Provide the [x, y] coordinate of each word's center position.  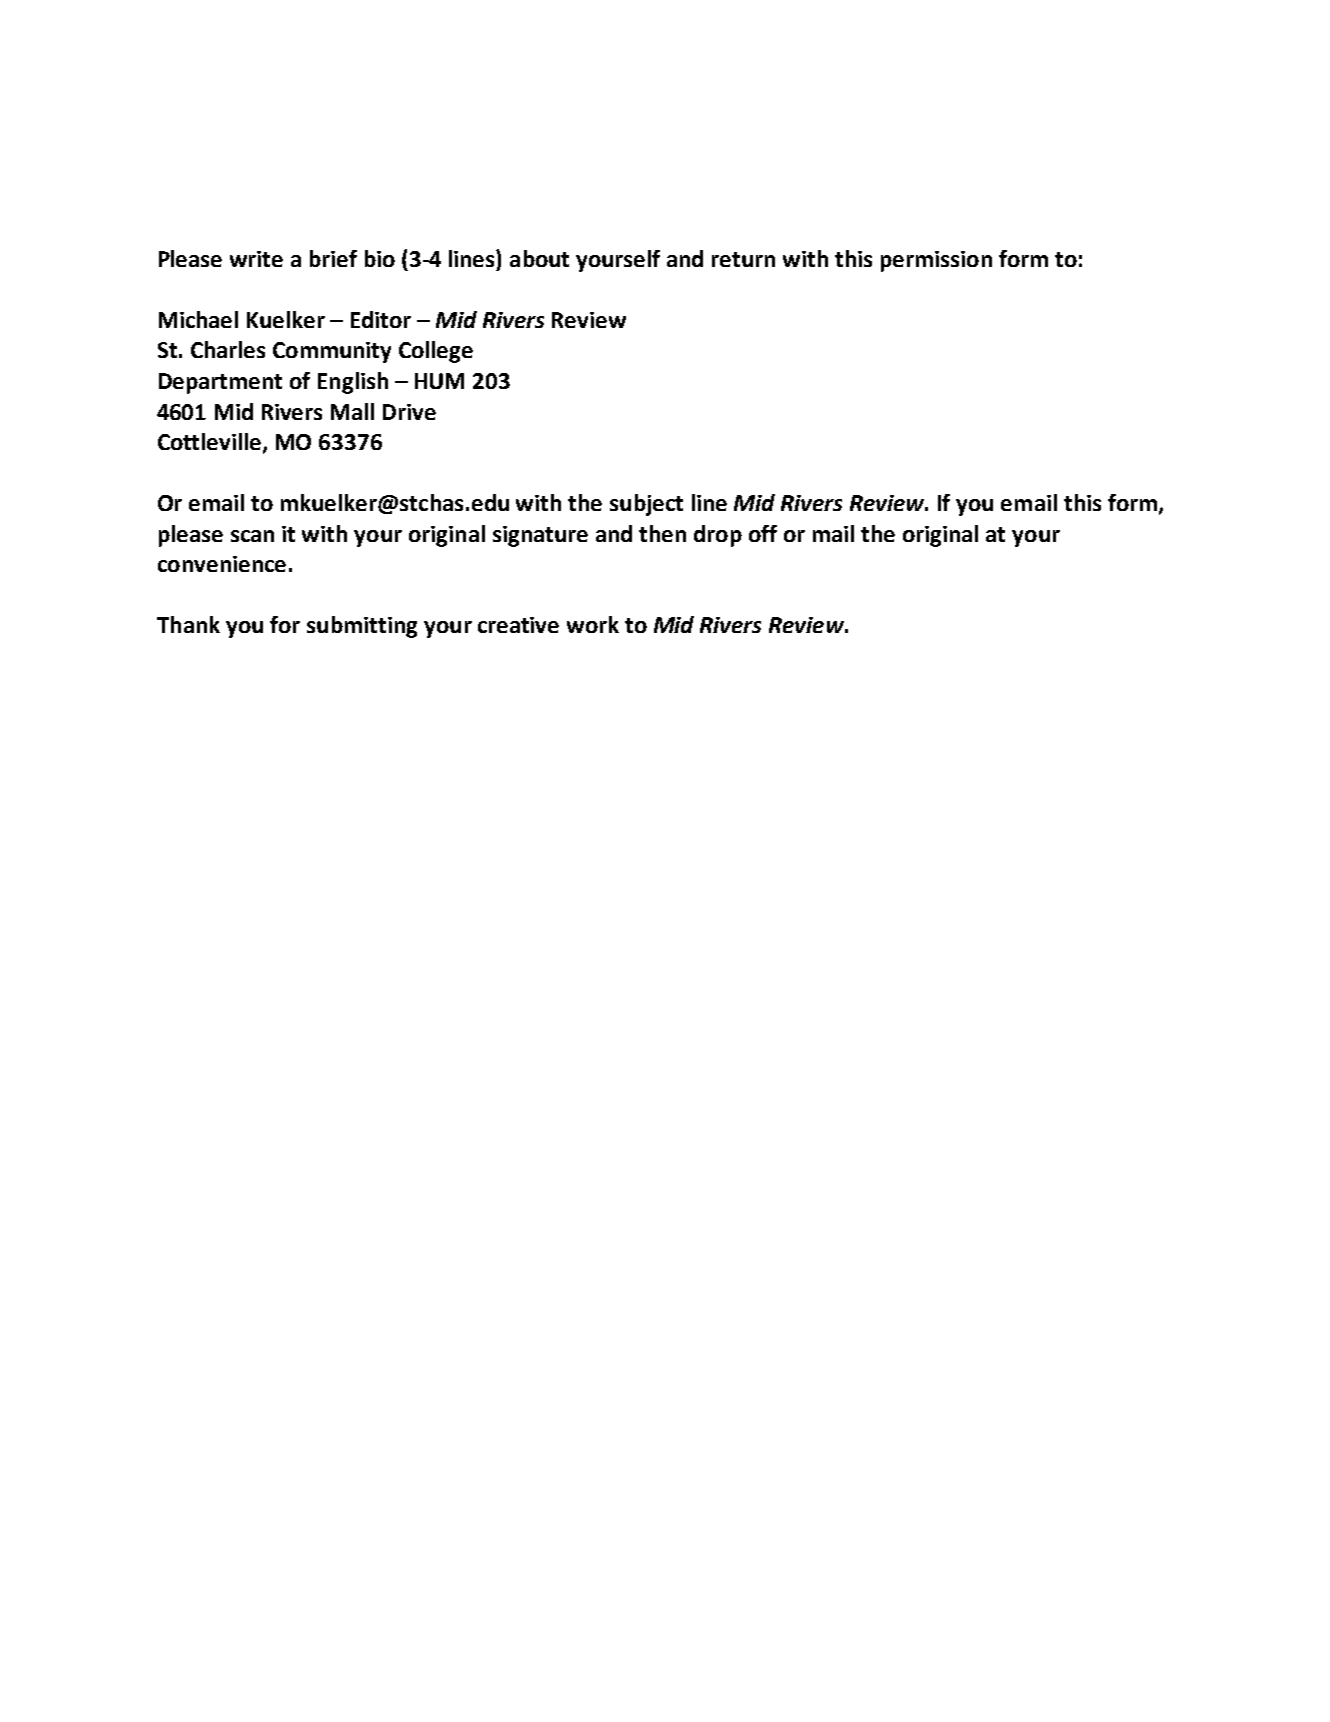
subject [646, 505]
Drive [409, 412]
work [593, 624]
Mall [352, 411]
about [539, 258]
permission [936, 261]
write [256, 259]
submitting [362, 627]
